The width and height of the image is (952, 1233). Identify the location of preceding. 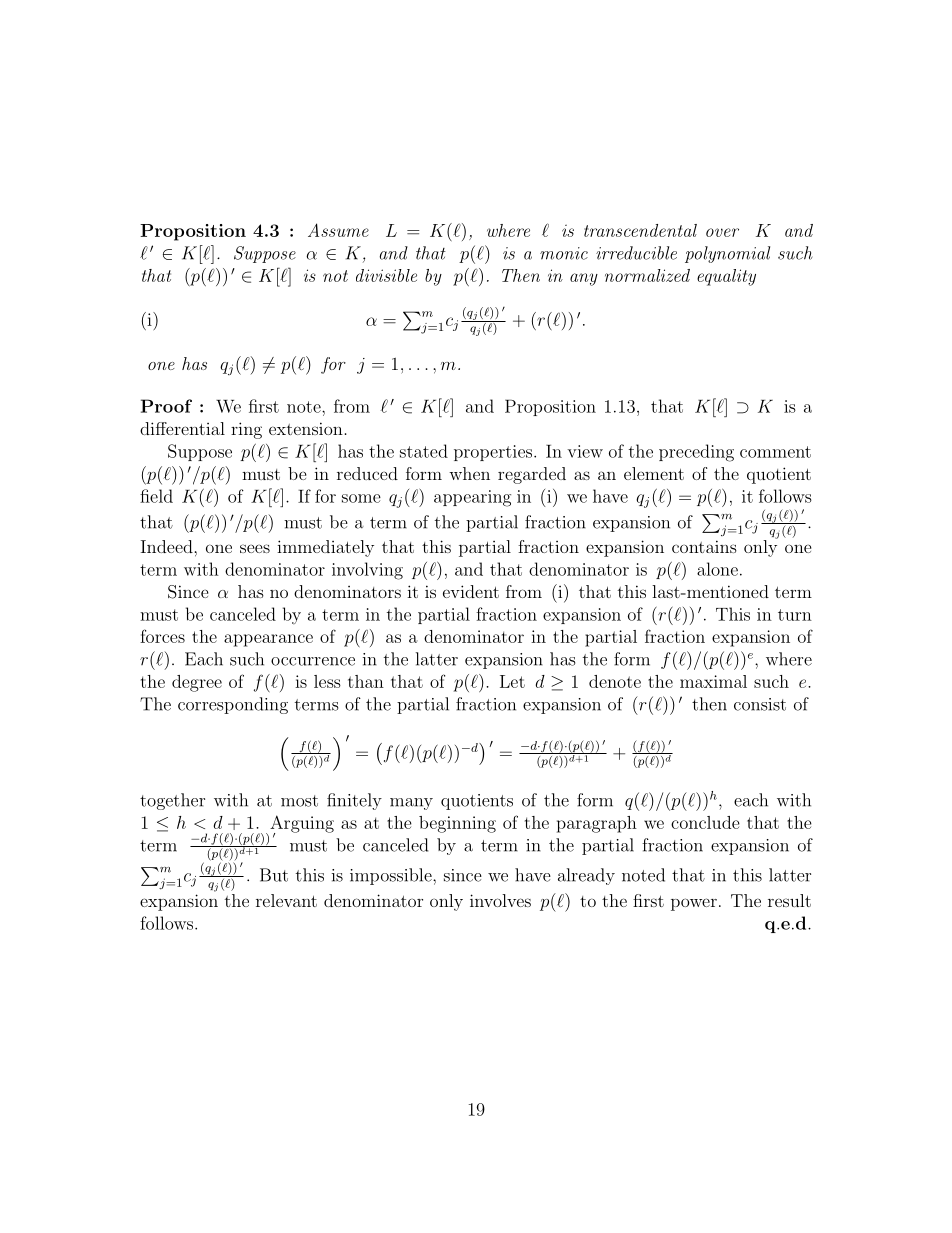
(696, 453).
